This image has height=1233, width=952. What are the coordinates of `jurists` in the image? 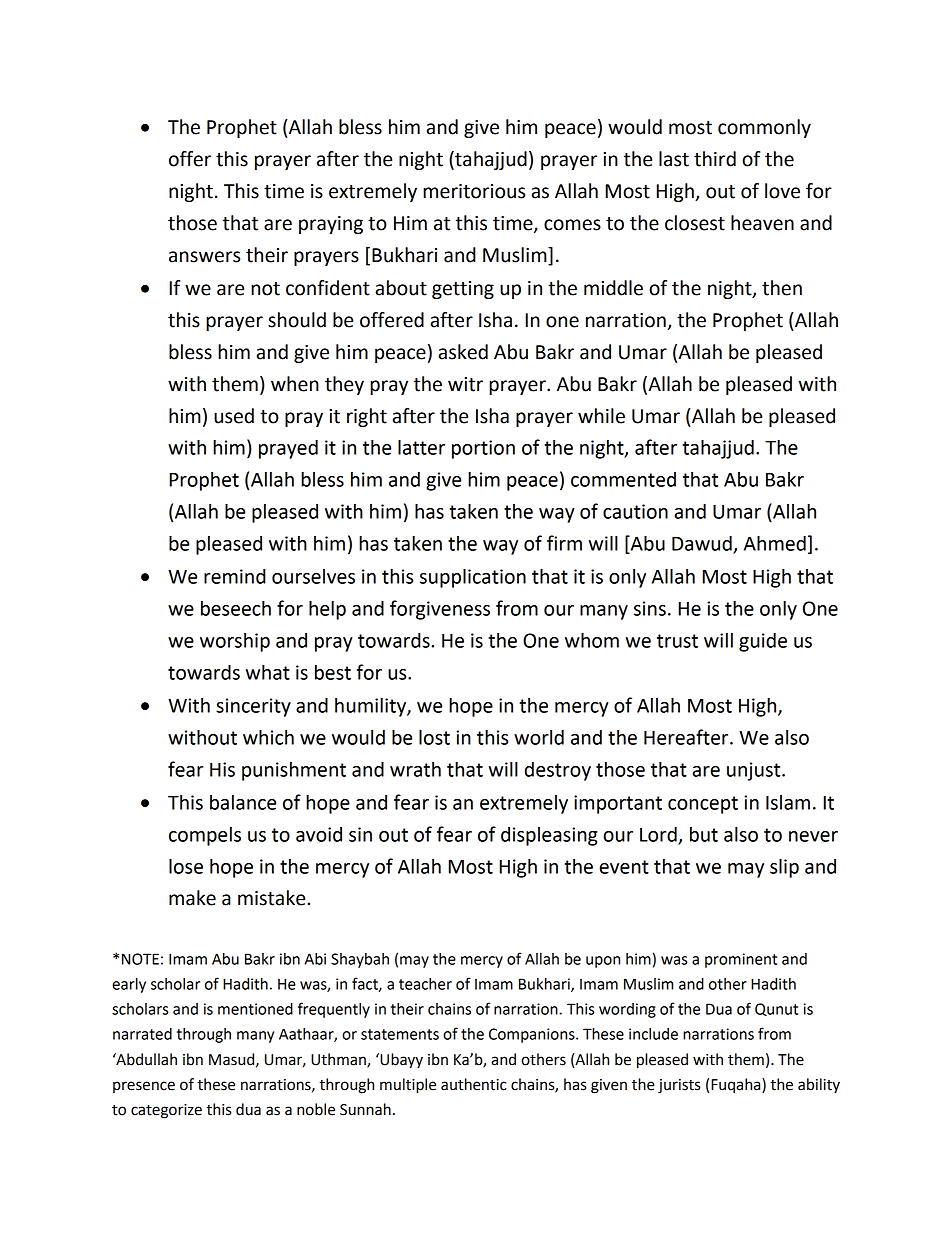 It's located at (679, 1086).
